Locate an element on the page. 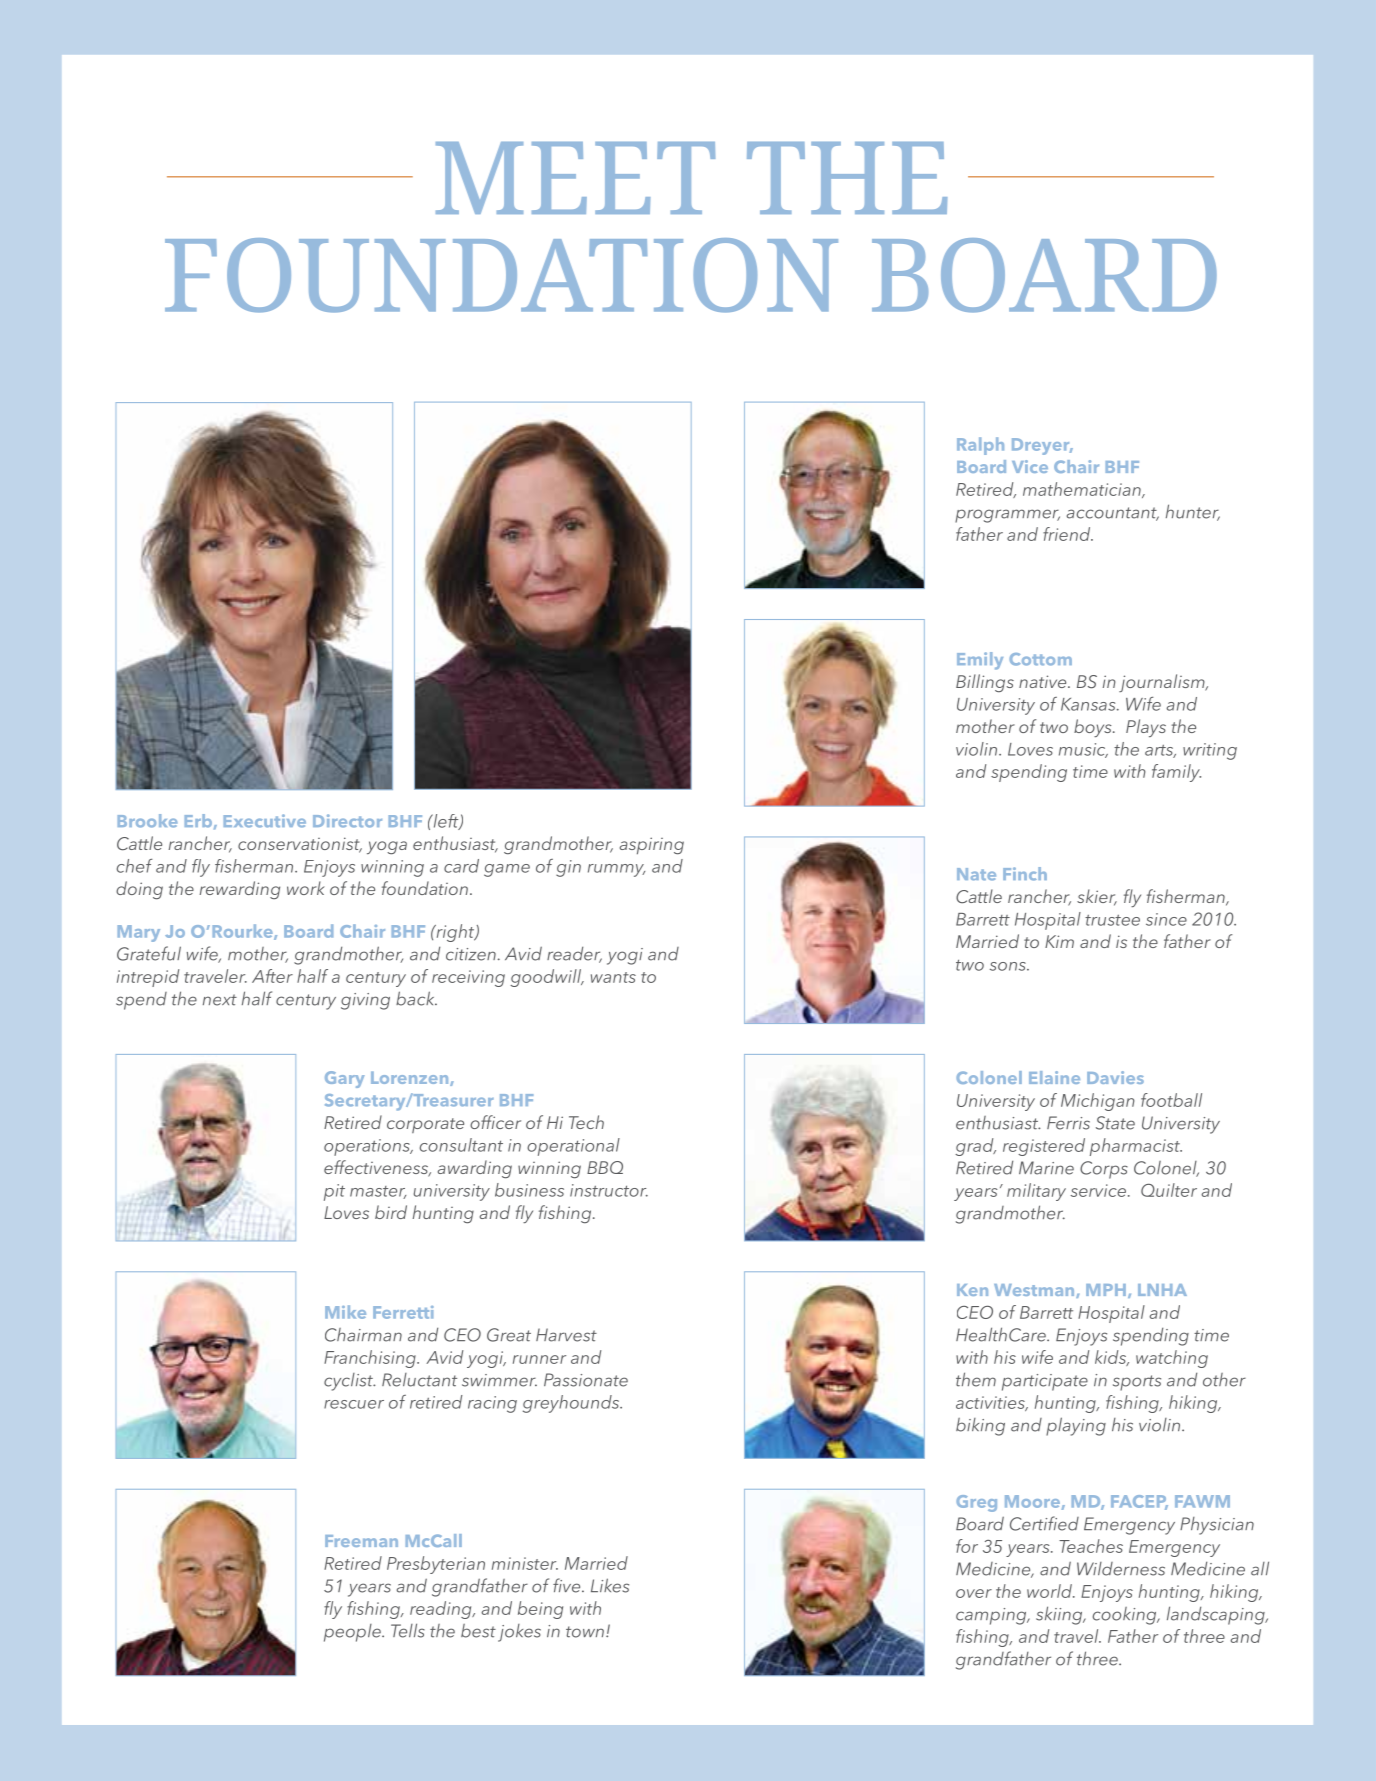 This page has height=1781, width=1376. rewarding is located at coordinates (240, 890).
